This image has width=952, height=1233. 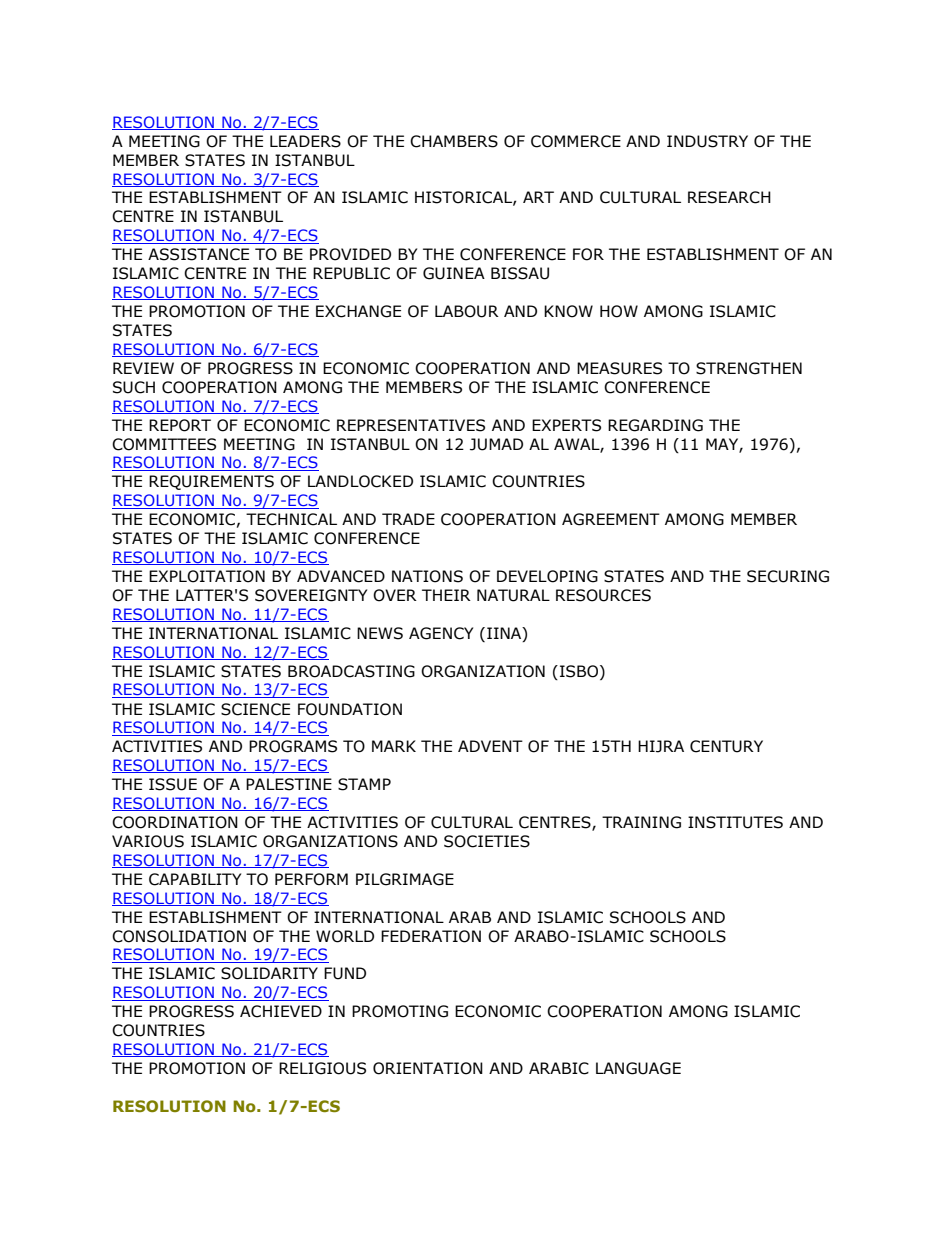 I want to click on REPRESENTATIVES, so click(x=411, y=425).
